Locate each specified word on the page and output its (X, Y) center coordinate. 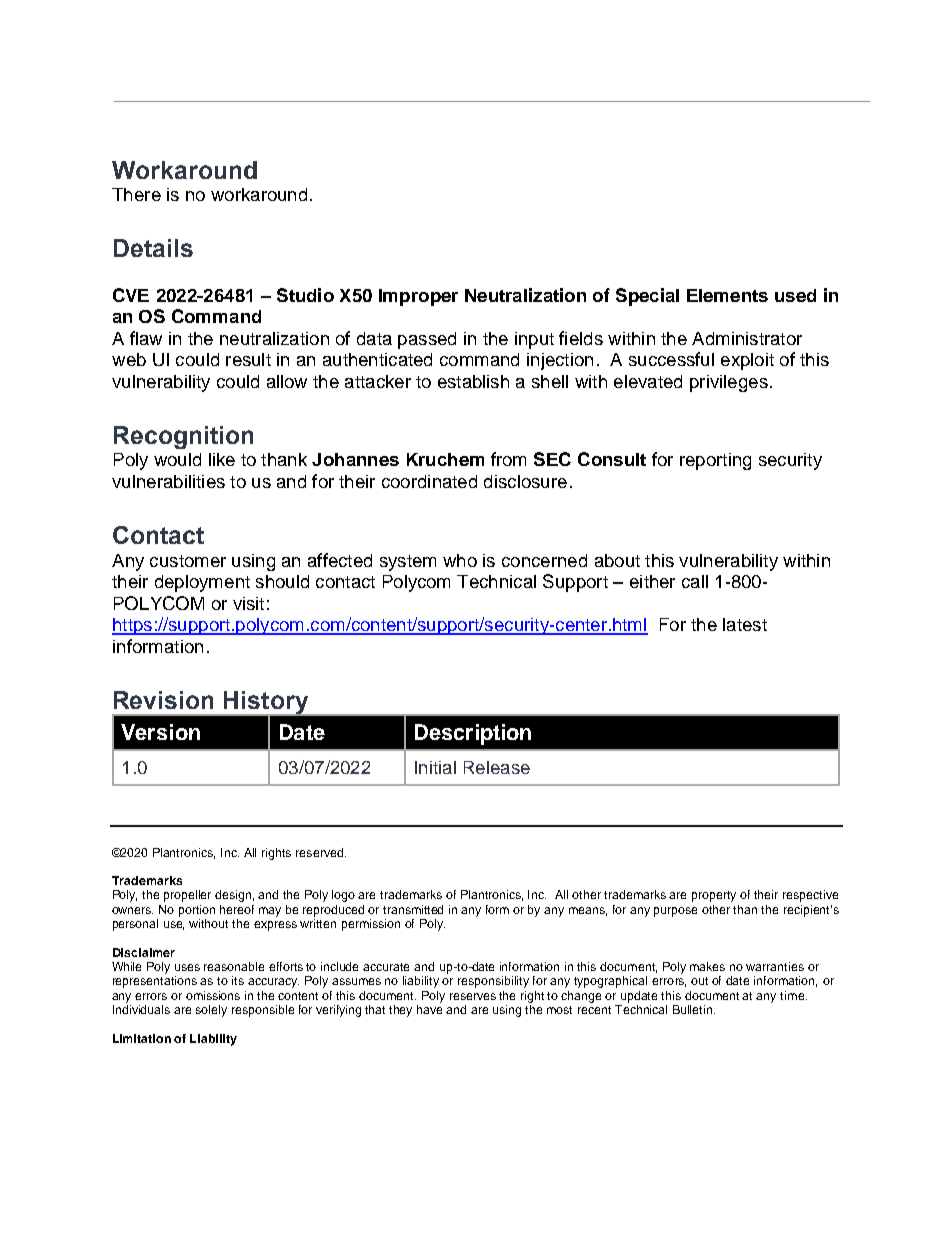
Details (153, 248)
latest (745, 624)
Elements (727, 295)
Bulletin (694, 1009)
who (460, 560)
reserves (473, 996)
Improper (418, 297)
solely (211, 1011)
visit (248, 603)
